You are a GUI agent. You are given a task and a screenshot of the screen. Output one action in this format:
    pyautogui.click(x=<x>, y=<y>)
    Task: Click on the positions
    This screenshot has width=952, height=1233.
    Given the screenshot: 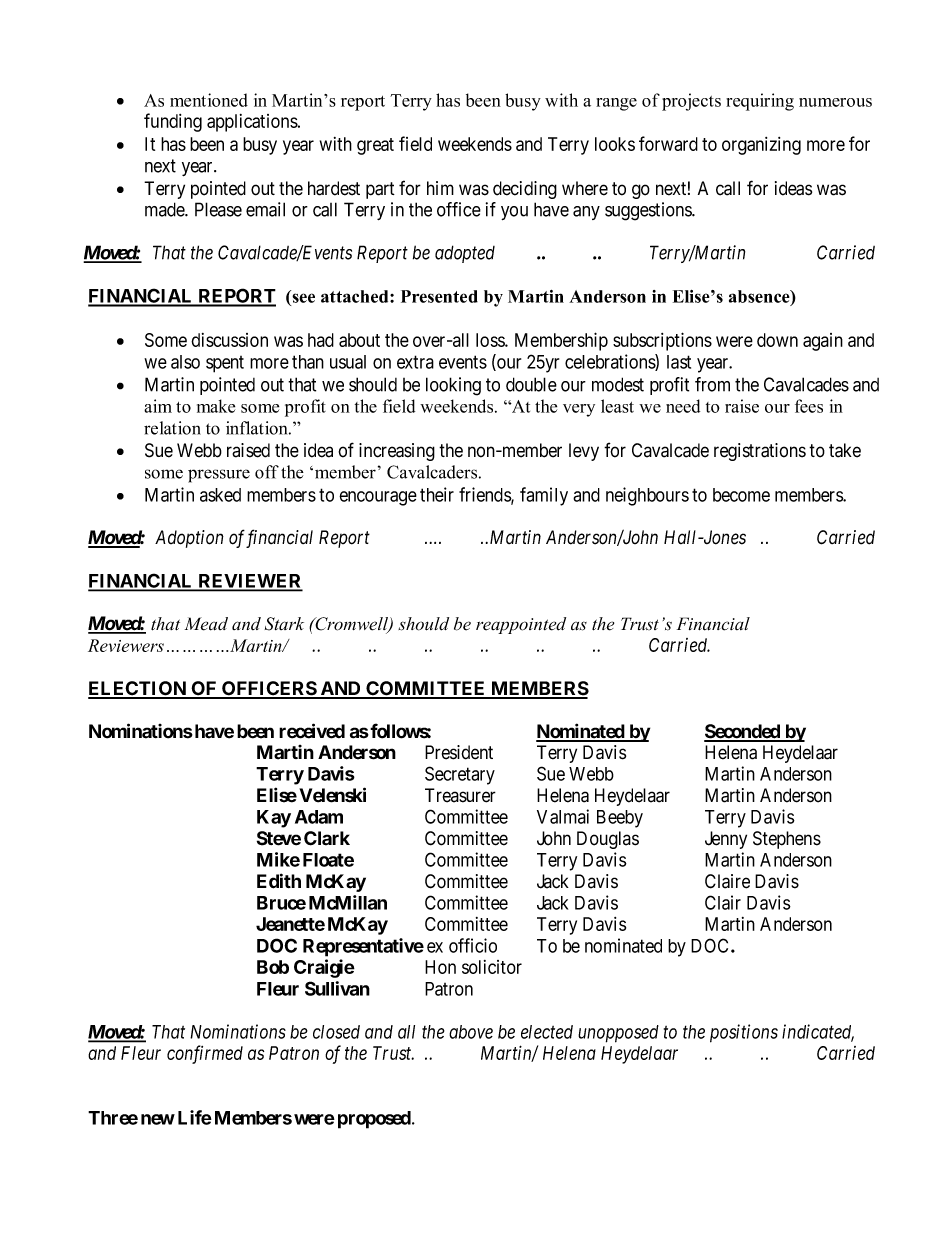 What is the action you would take?
    pyautogui.click(x=744, y=1033)
